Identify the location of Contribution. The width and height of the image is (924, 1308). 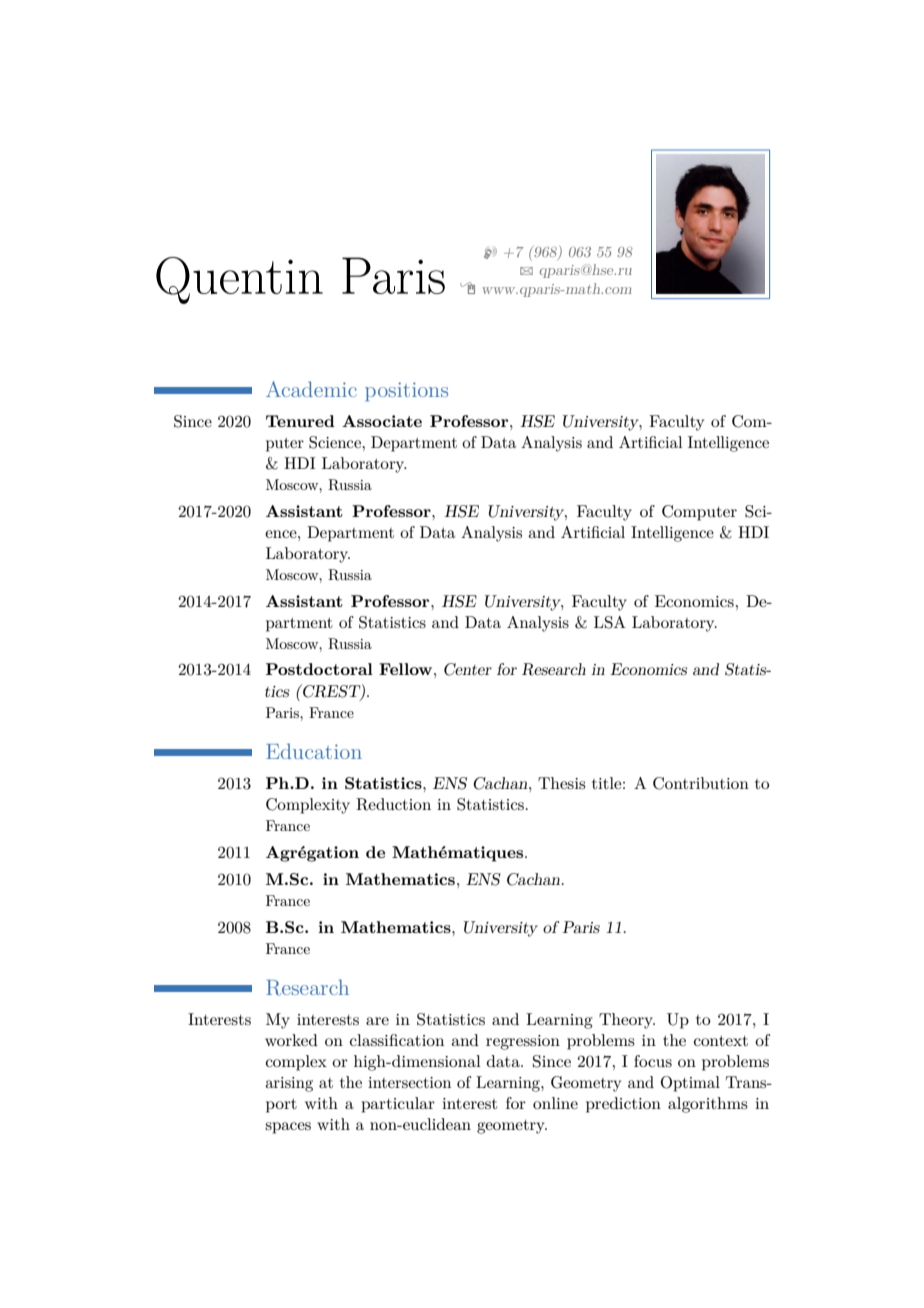
(701, 783).
